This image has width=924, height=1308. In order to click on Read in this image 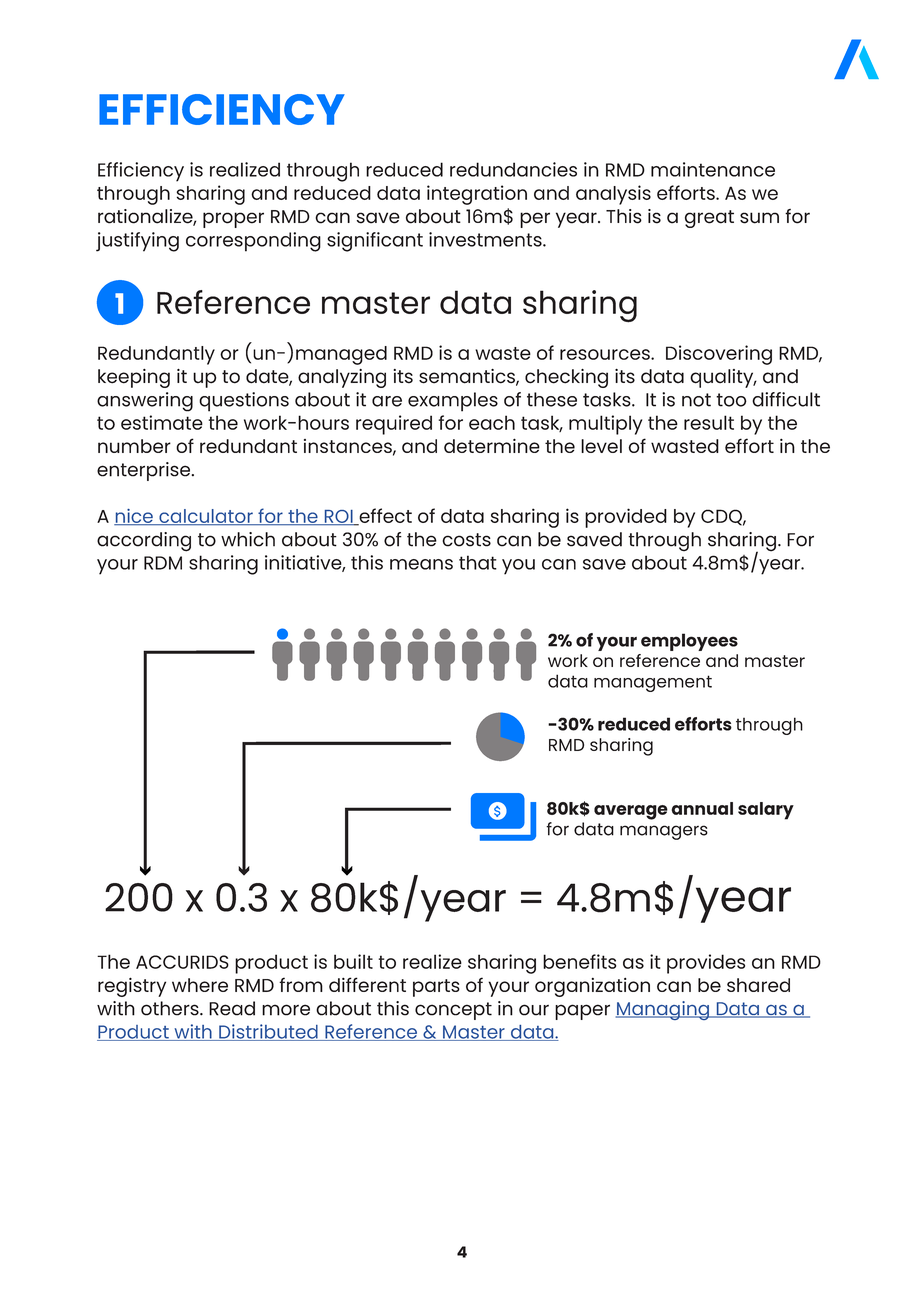, I will do `click(232, 1008)`.
